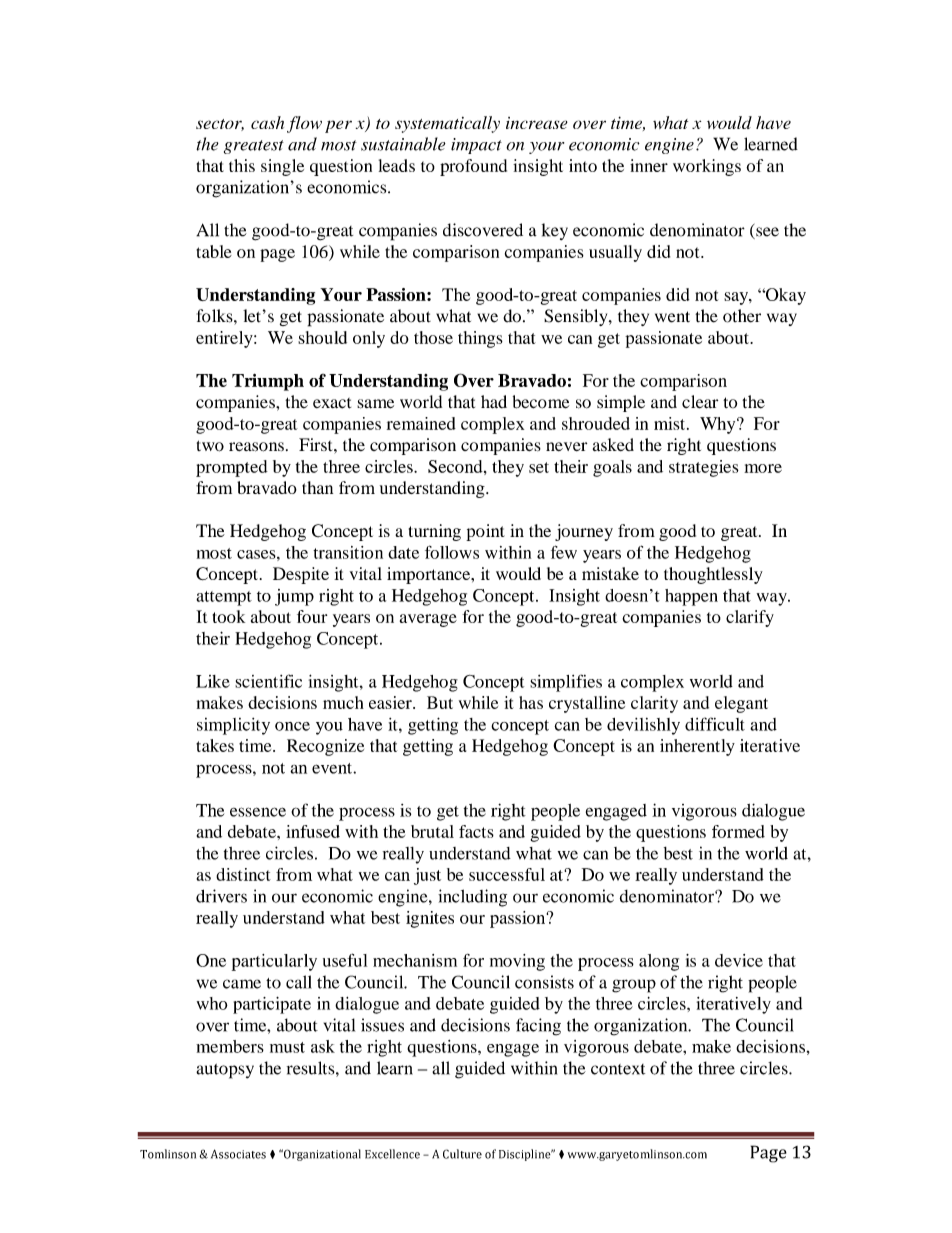 This screenshot has width=952, height=1233. Describe the element at coordinates (707, 167) in the screenshot. I see `workings` at that location.
